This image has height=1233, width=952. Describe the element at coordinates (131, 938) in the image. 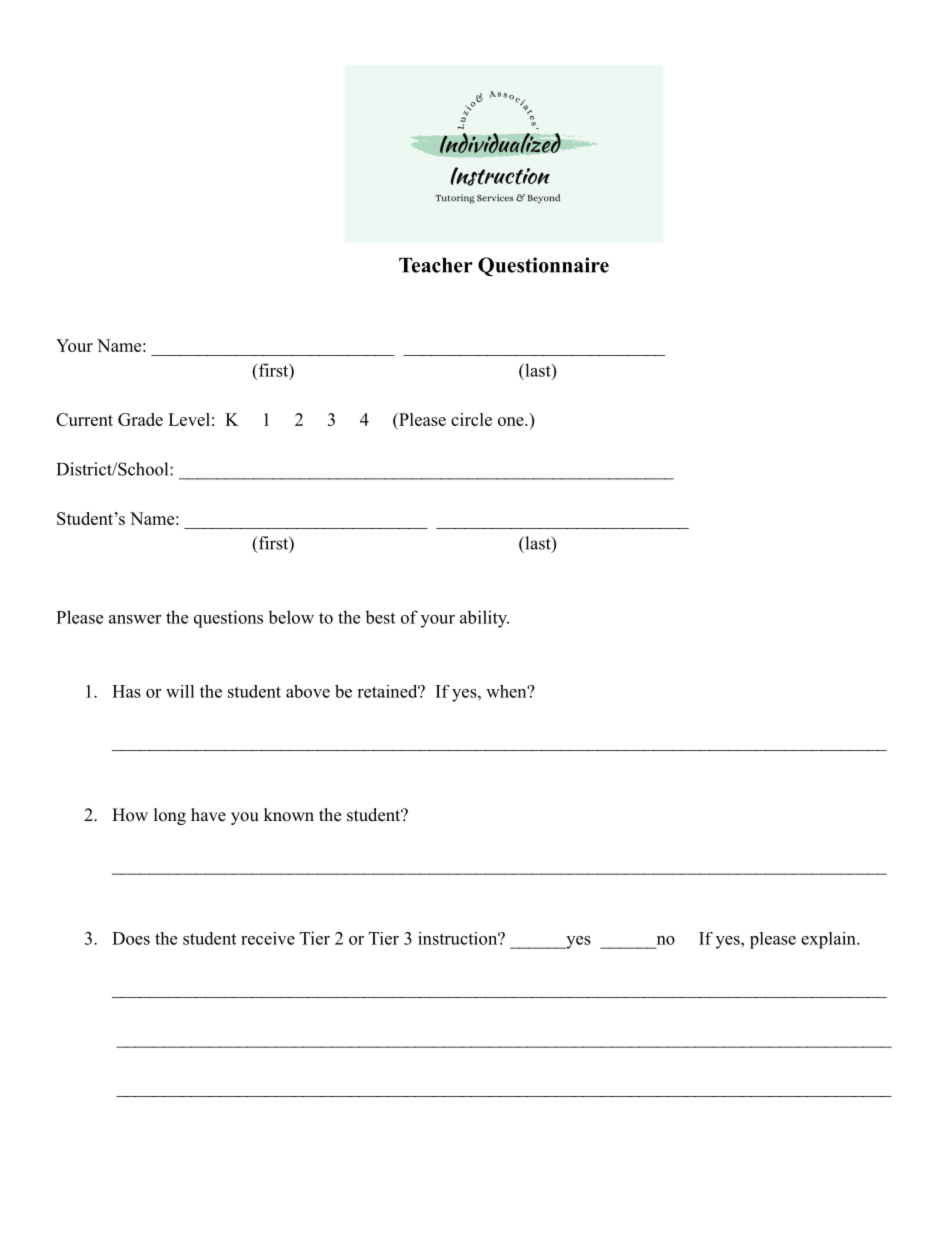

I see `Does` at that location.
